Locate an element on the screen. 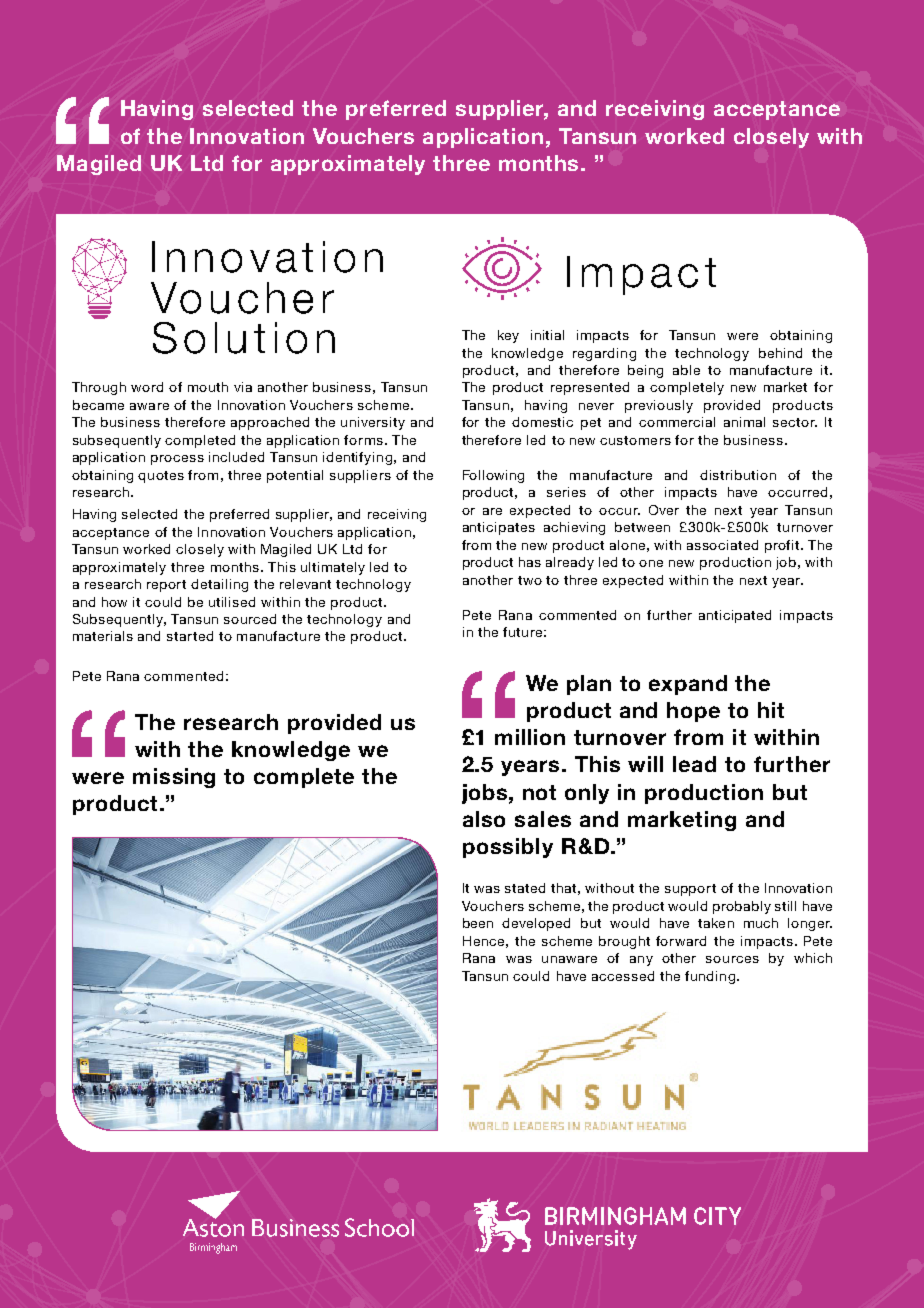  started is located at coordinates (190, 636).
